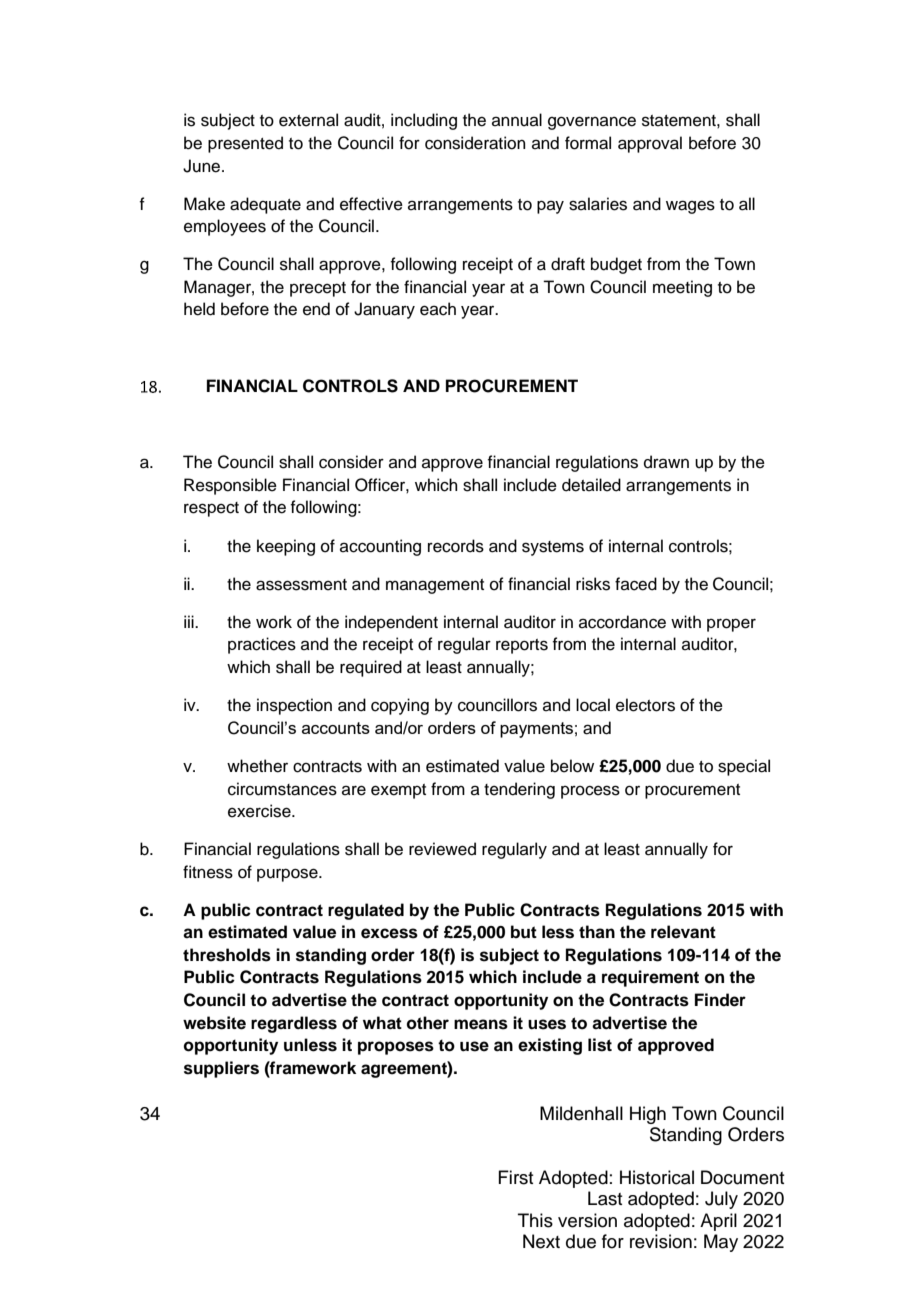 This screenshot has height=1307, width=924. What do you see at coordinates (221, 1069) in the screenshot?
I see `suppliers` at bounding box center [221, 1069].
